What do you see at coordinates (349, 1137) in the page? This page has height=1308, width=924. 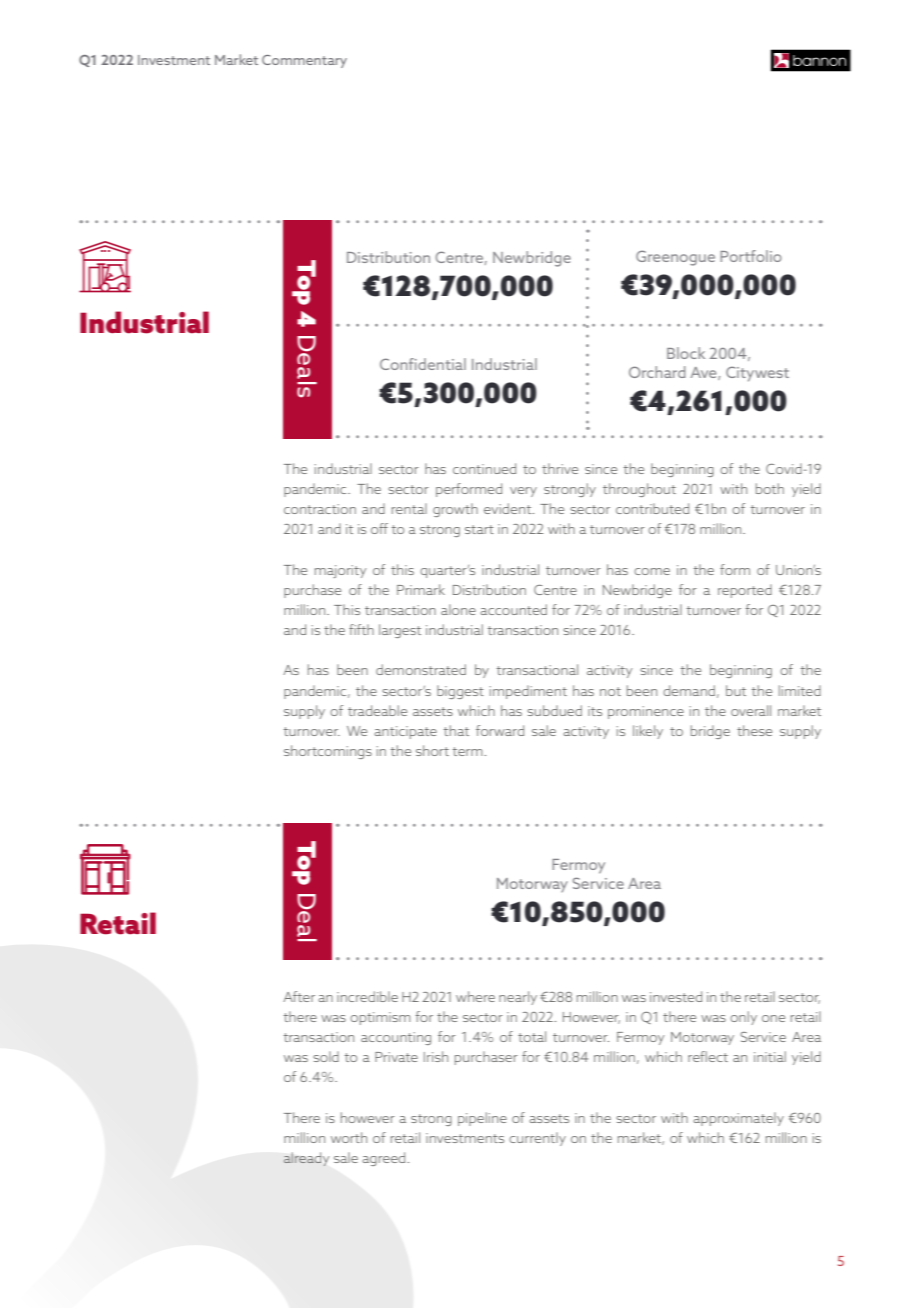 I see `worth` at bounding box center [349, 1137].
